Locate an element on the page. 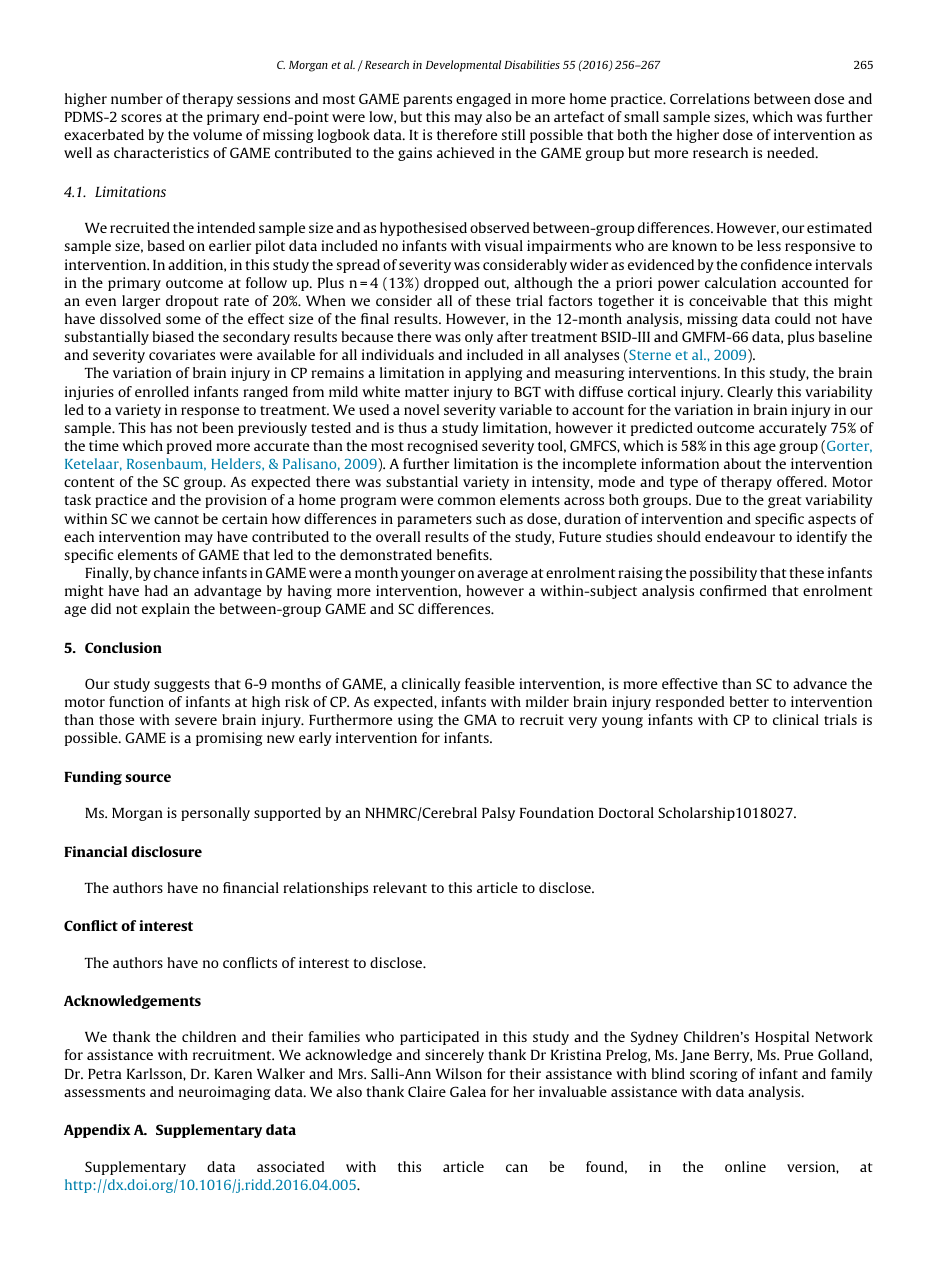 This document has height=1288, width=944. Doctoral is located at coordinates (626, 812).
